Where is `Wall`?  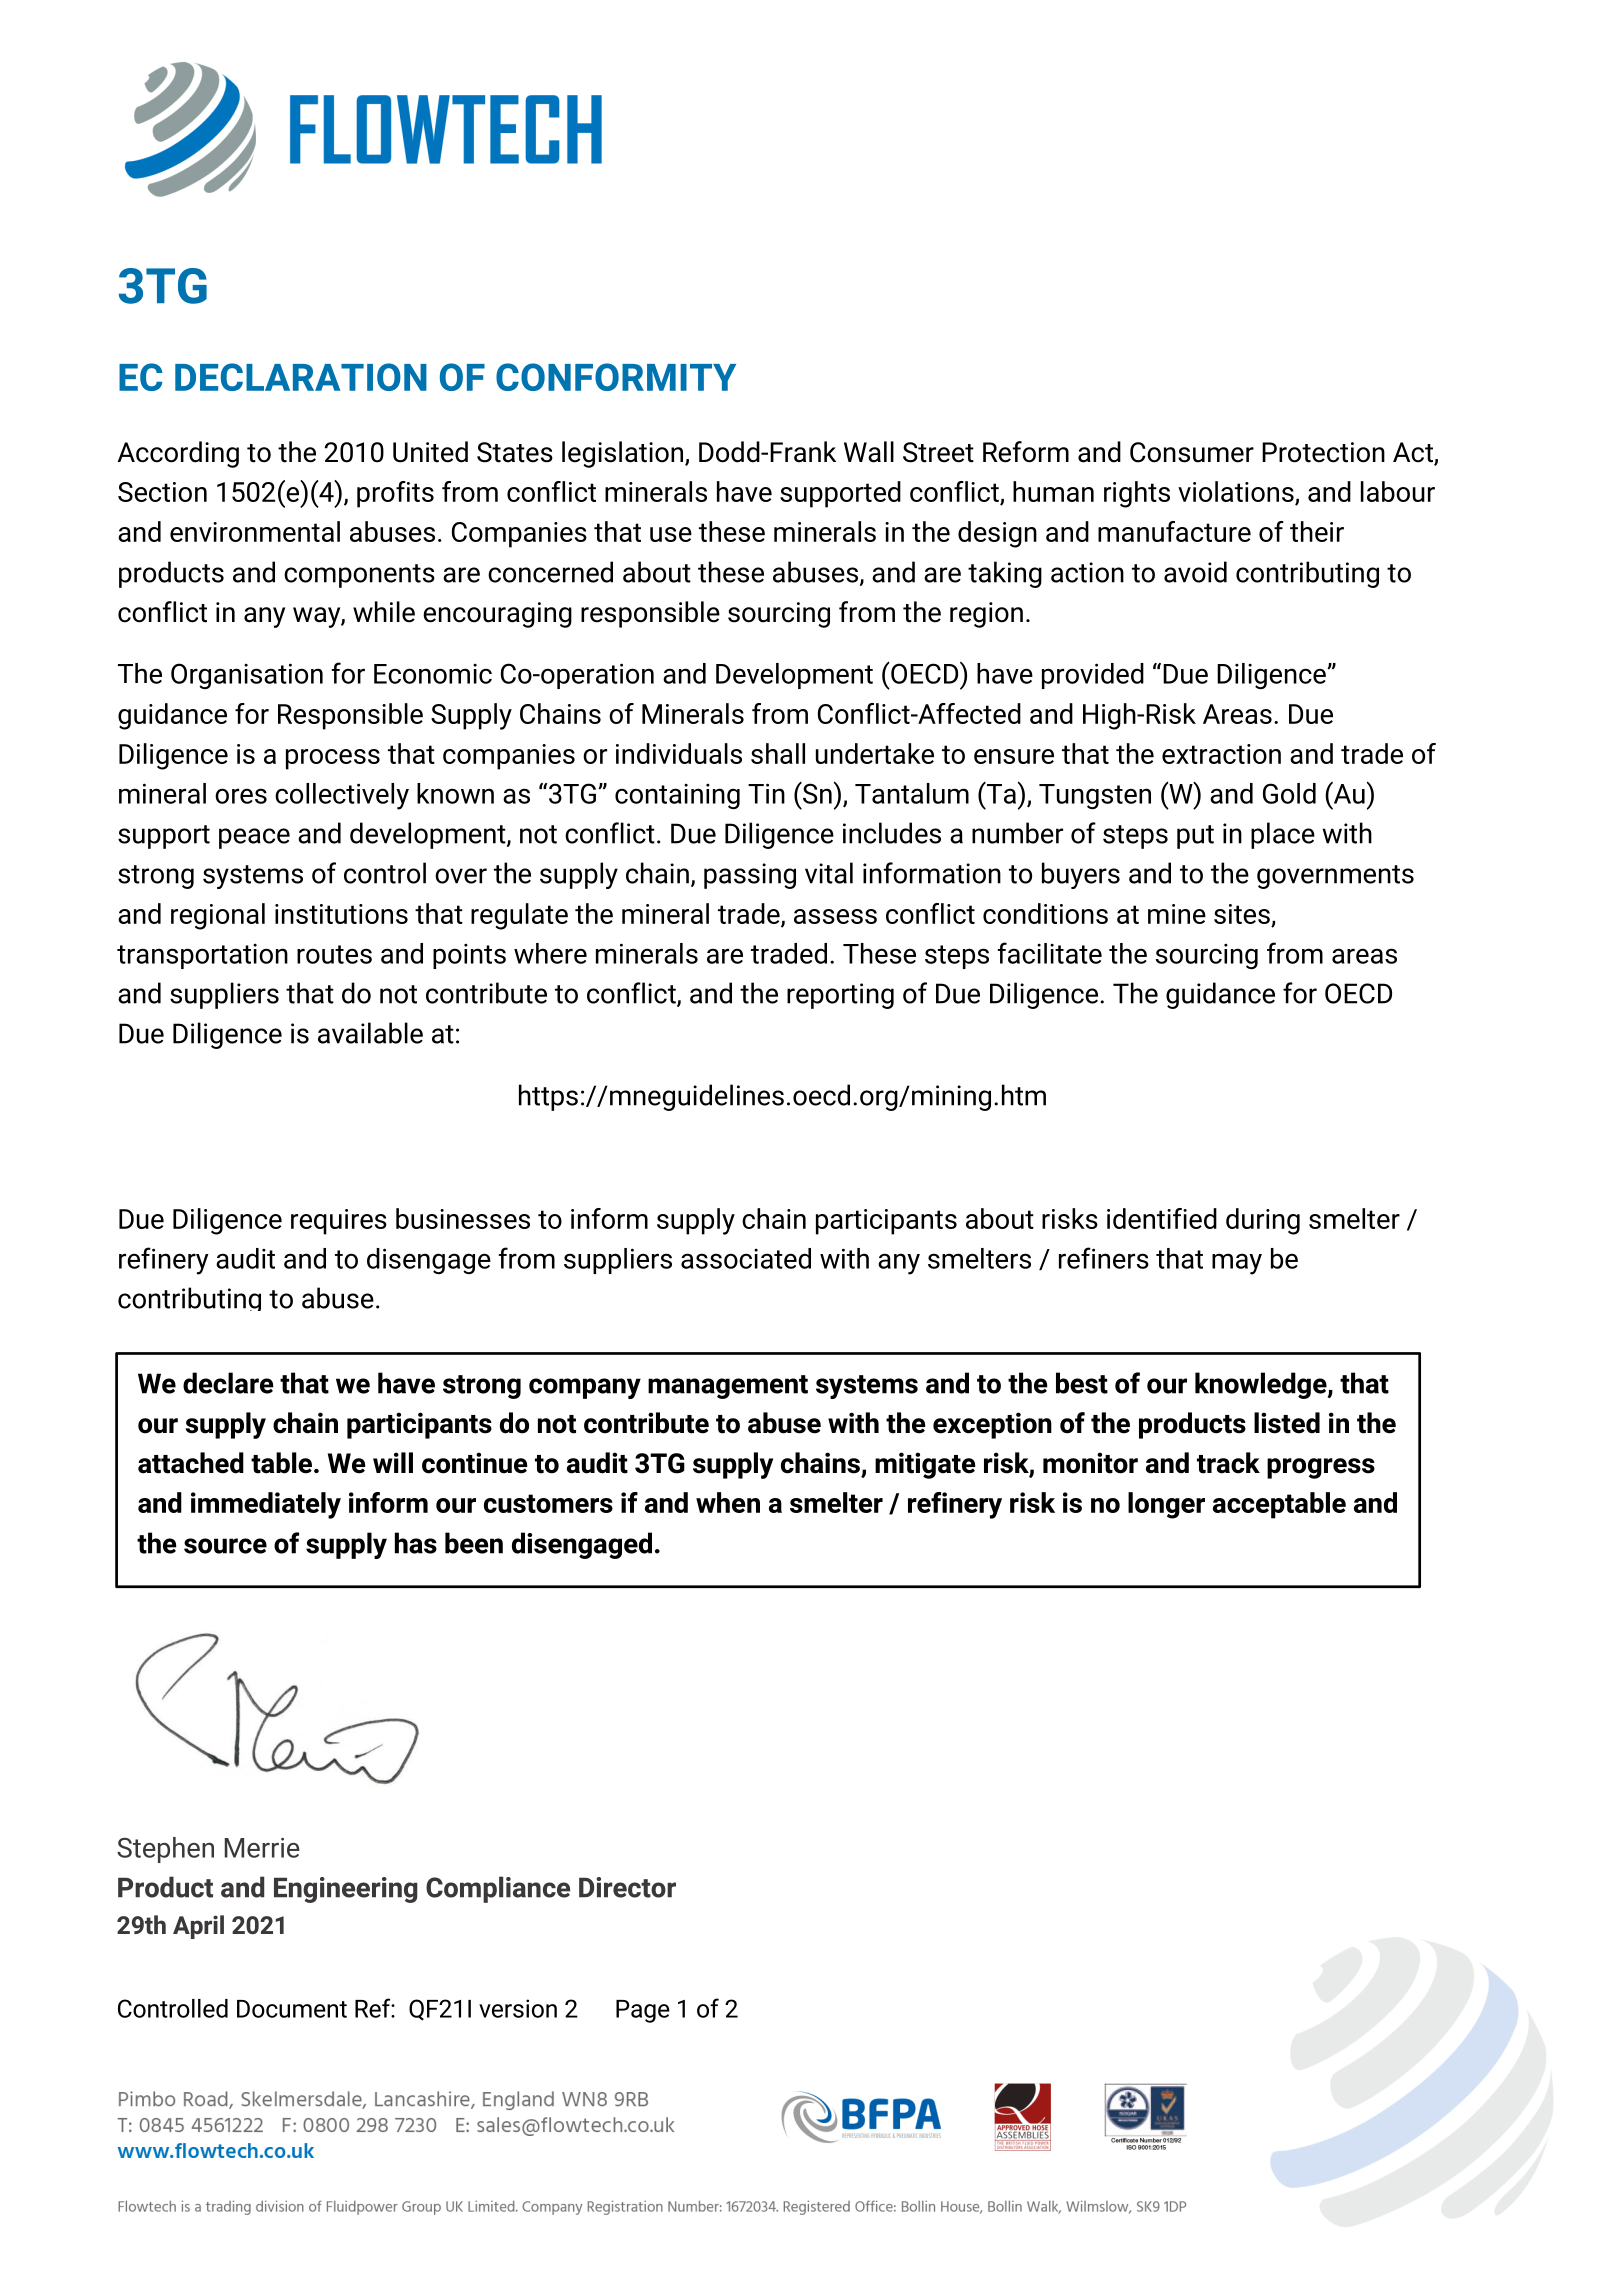 Wall is located at coordinates (869, 452).
